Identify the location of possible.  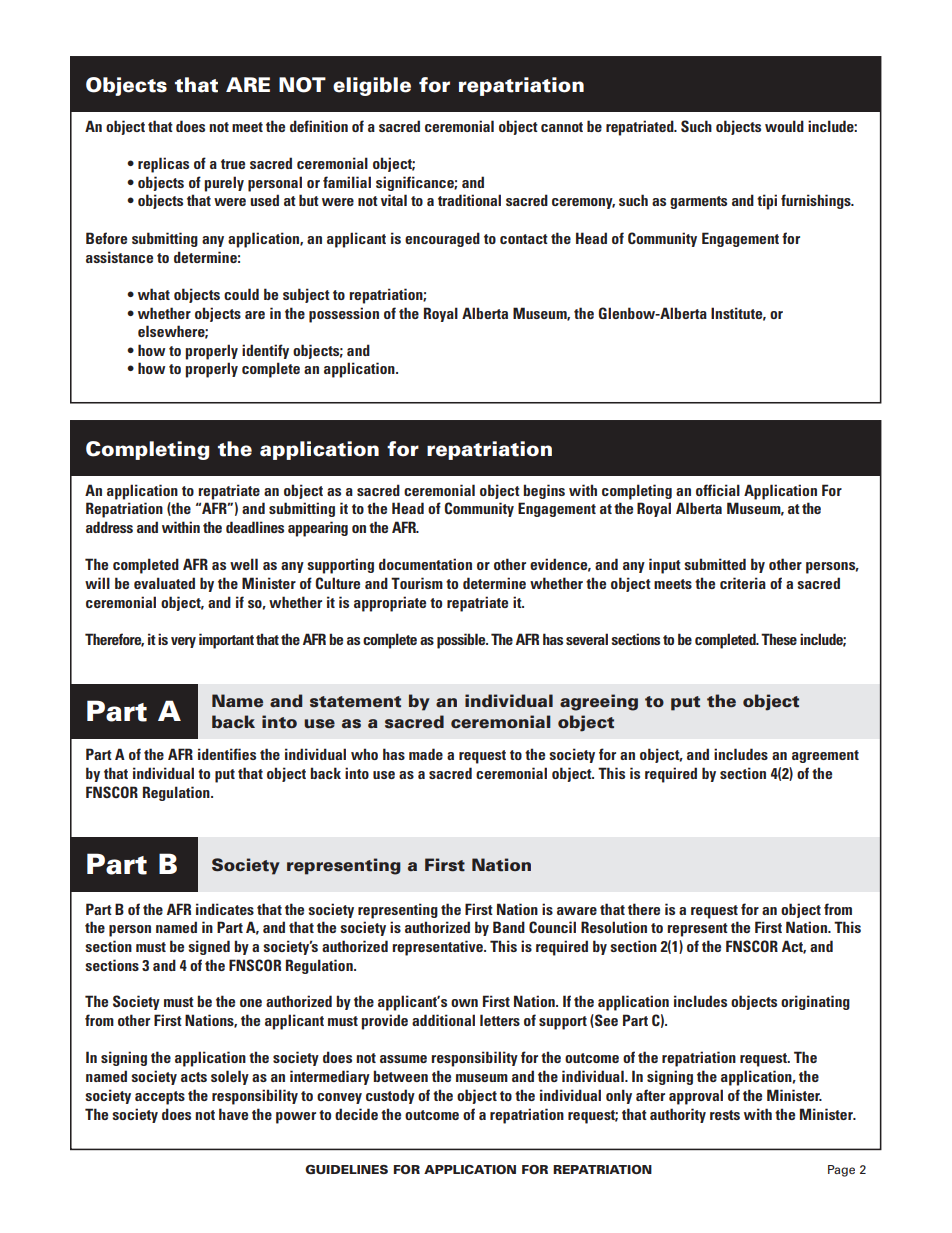
(462, 641).
